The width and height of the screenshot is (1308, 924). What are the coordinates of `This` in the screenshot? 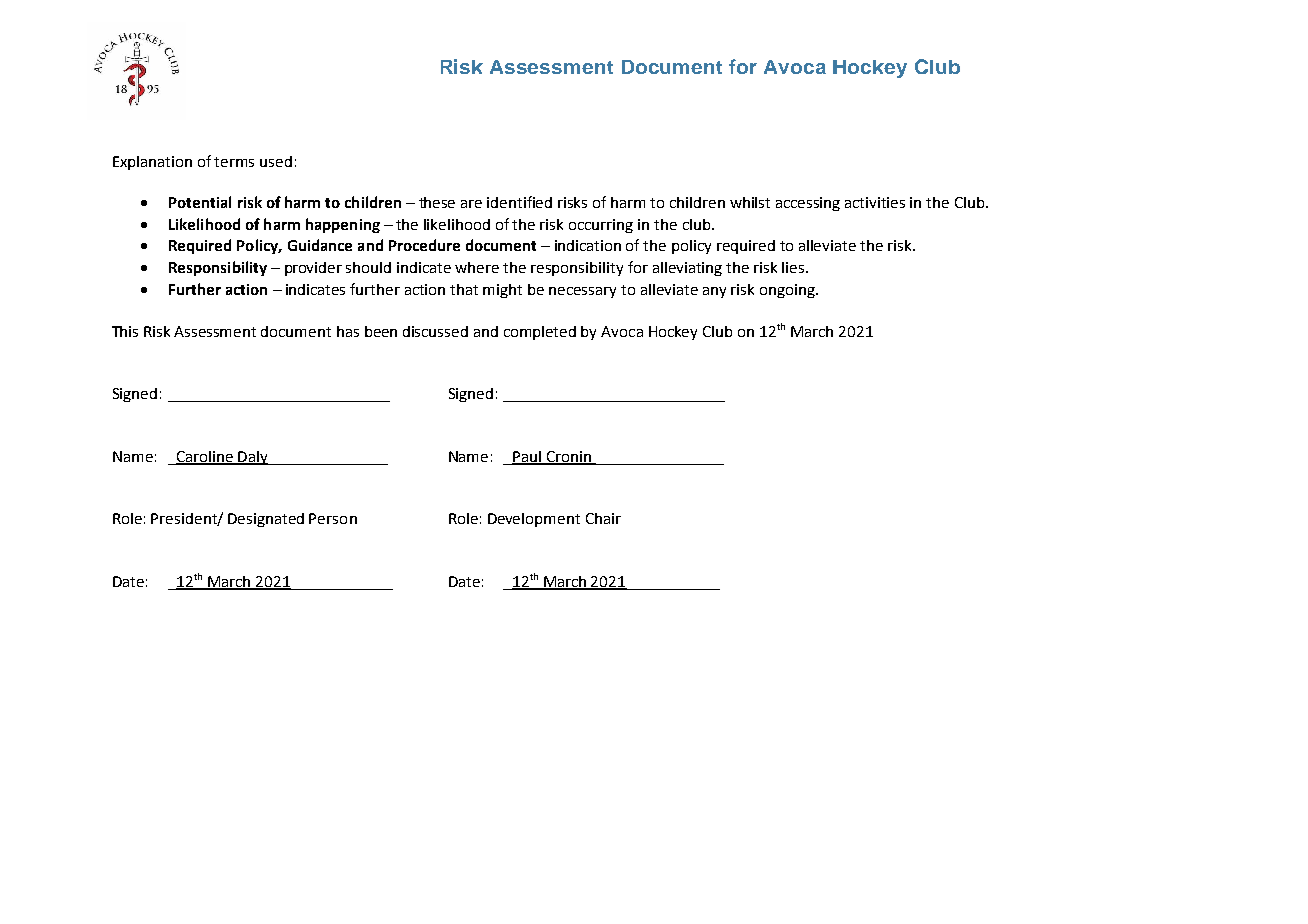 It's located at (125, 331).
